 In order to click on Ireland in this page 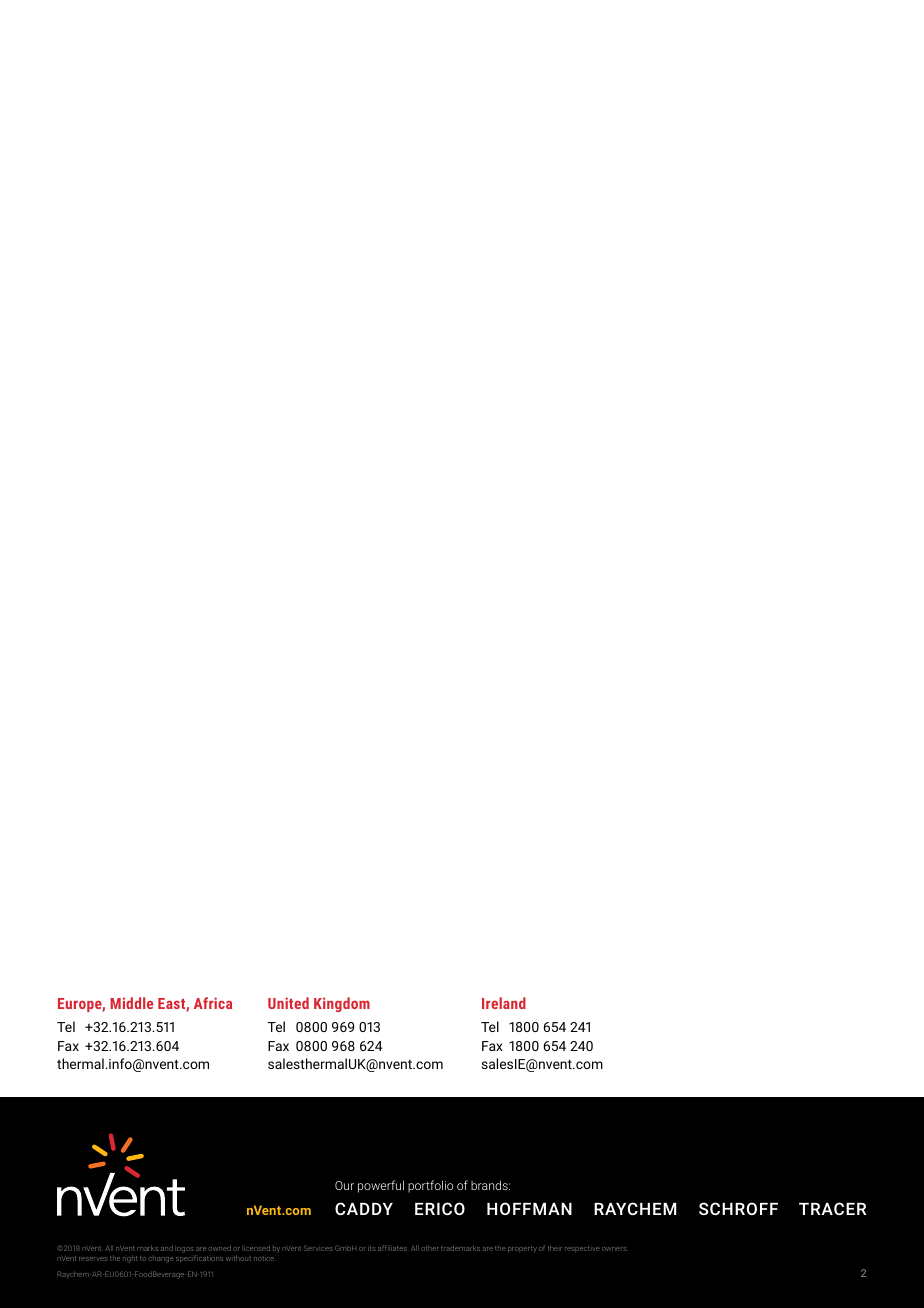, I will do `click(504, 1003)`.
